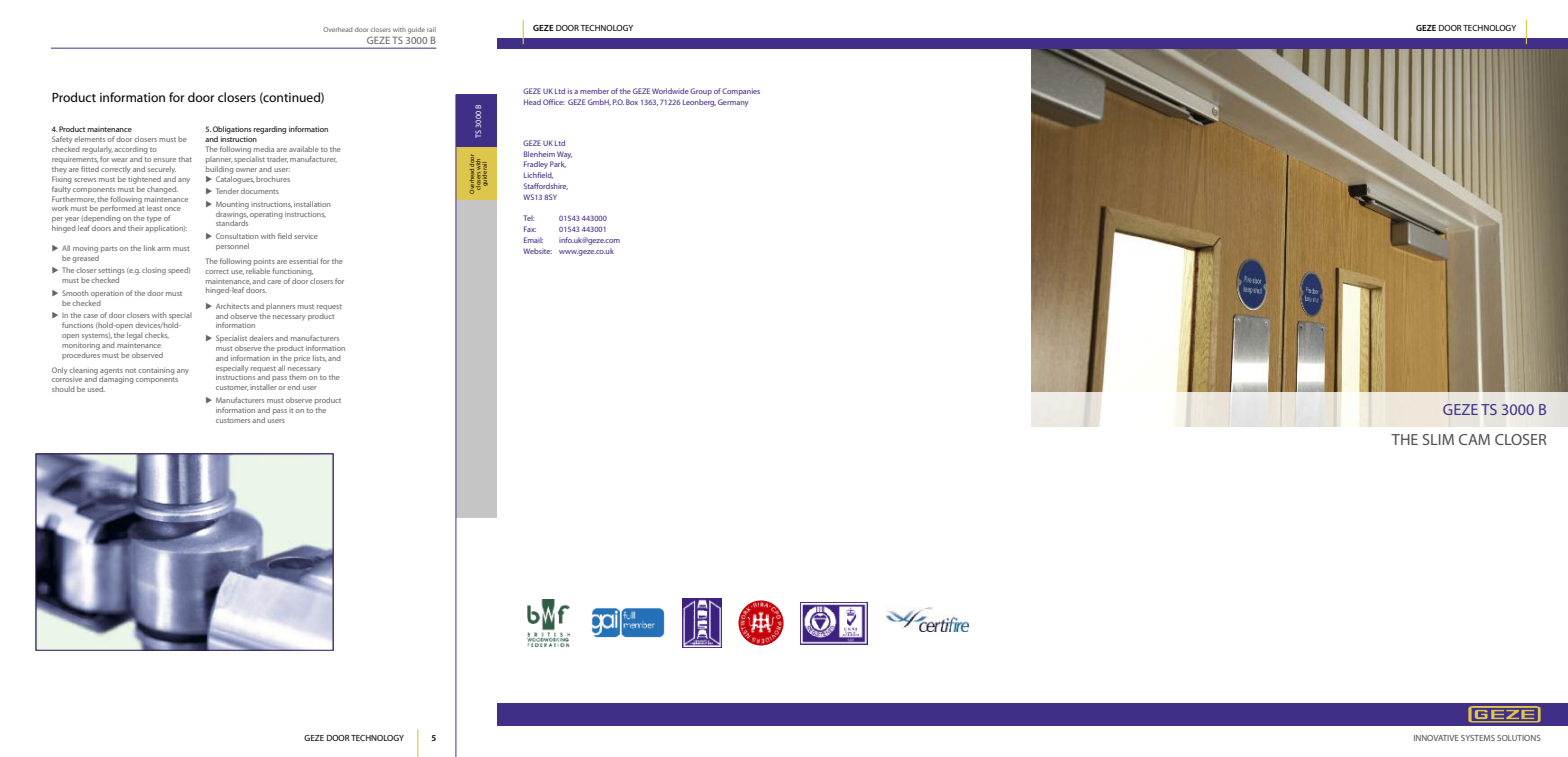  What do you see at coordinates (1519, 738) in the screenshot?
I see `SOLUTIONS` at bounding box center [1519, 738].
